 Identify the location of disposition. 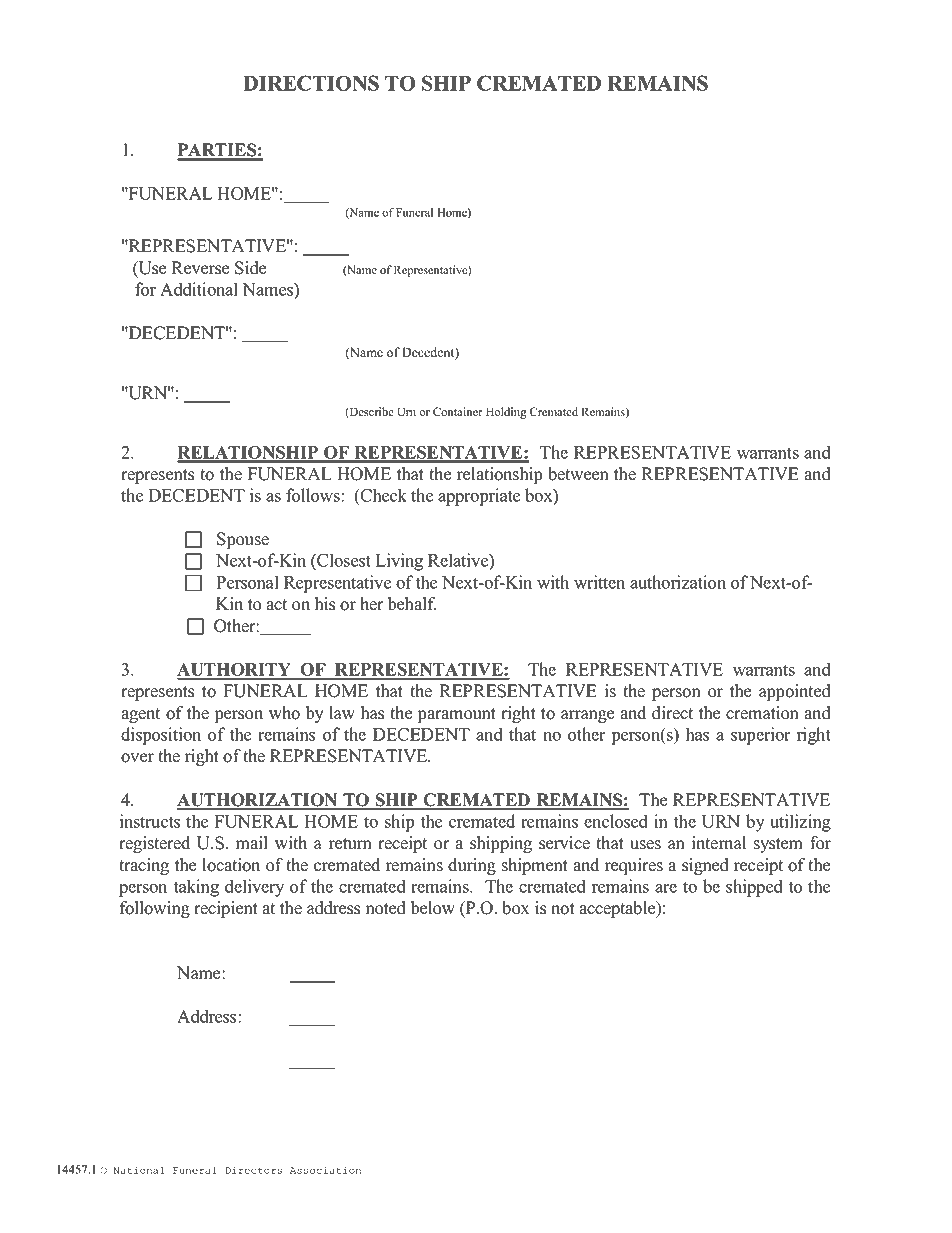
(161, 736).
